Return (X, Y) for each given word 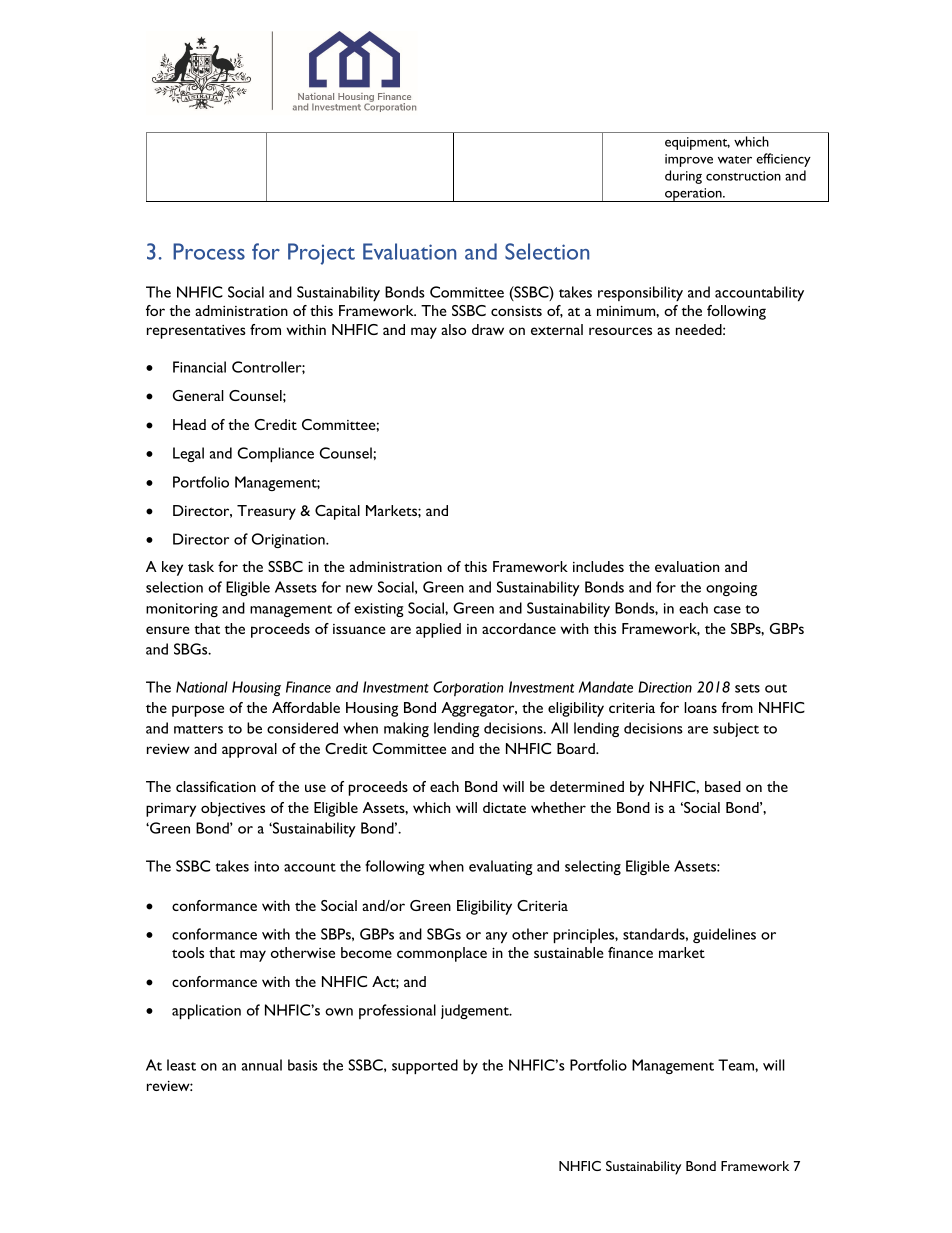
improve (689, 160)
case (727, 610)
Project (321, 254)
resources (620, 331)
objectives (233, 809)
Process (209, 251)
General (198, 395)
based (723, 786)
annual (262, 1065)
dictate (504, 807)
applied (438, 630)
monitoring (182, 610)
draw (488, 329)
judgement (476, 1011)
